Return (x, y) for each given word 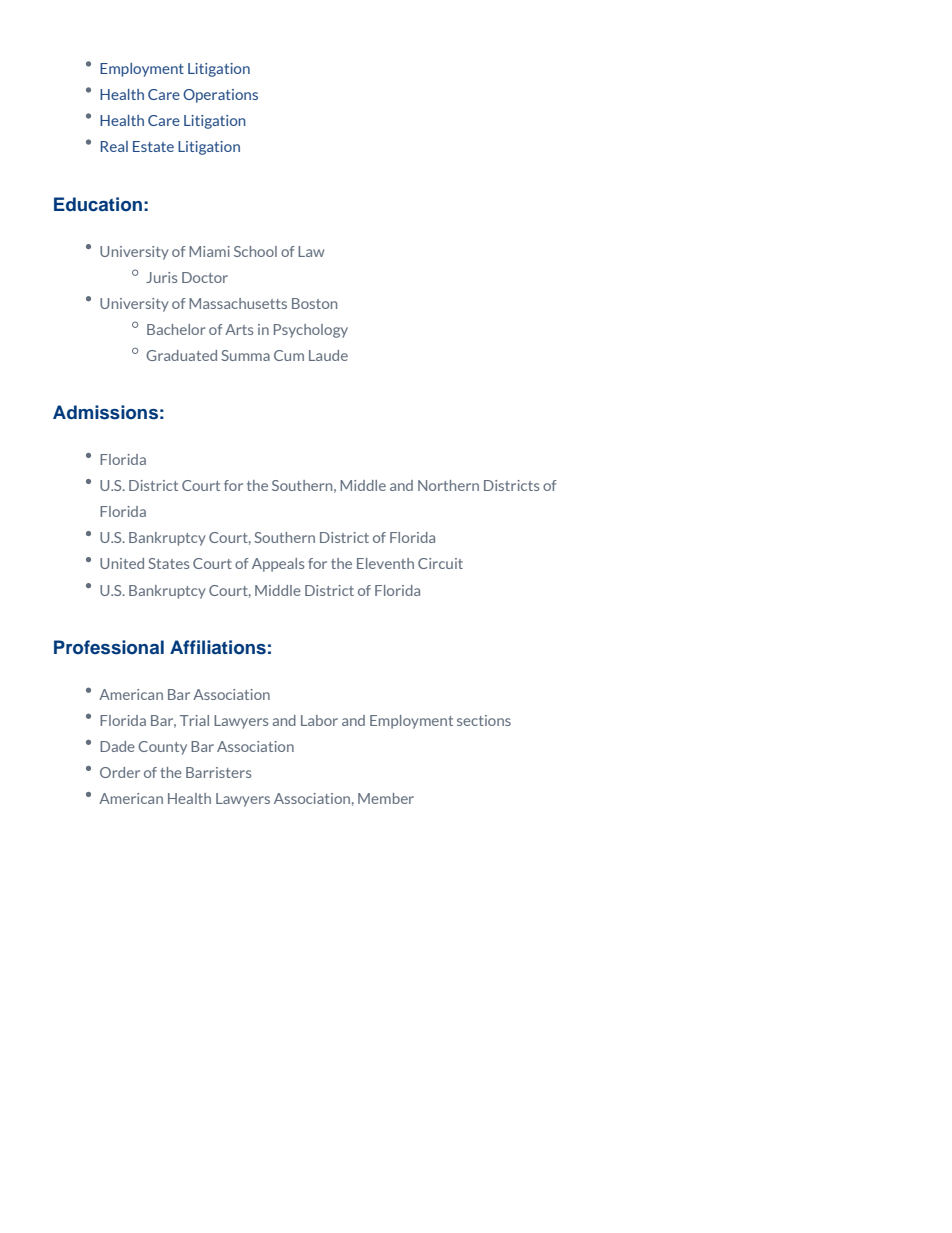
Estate (153, 146)
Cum (289, 355)
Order (120, 772)
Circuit (440, 563)
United (122, 563)
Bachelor (176, 329)
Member (386, 798)
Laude (328, 355)
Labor (319, 720)
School (255, 251)
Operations (220, 96)
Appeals (278, 565)
